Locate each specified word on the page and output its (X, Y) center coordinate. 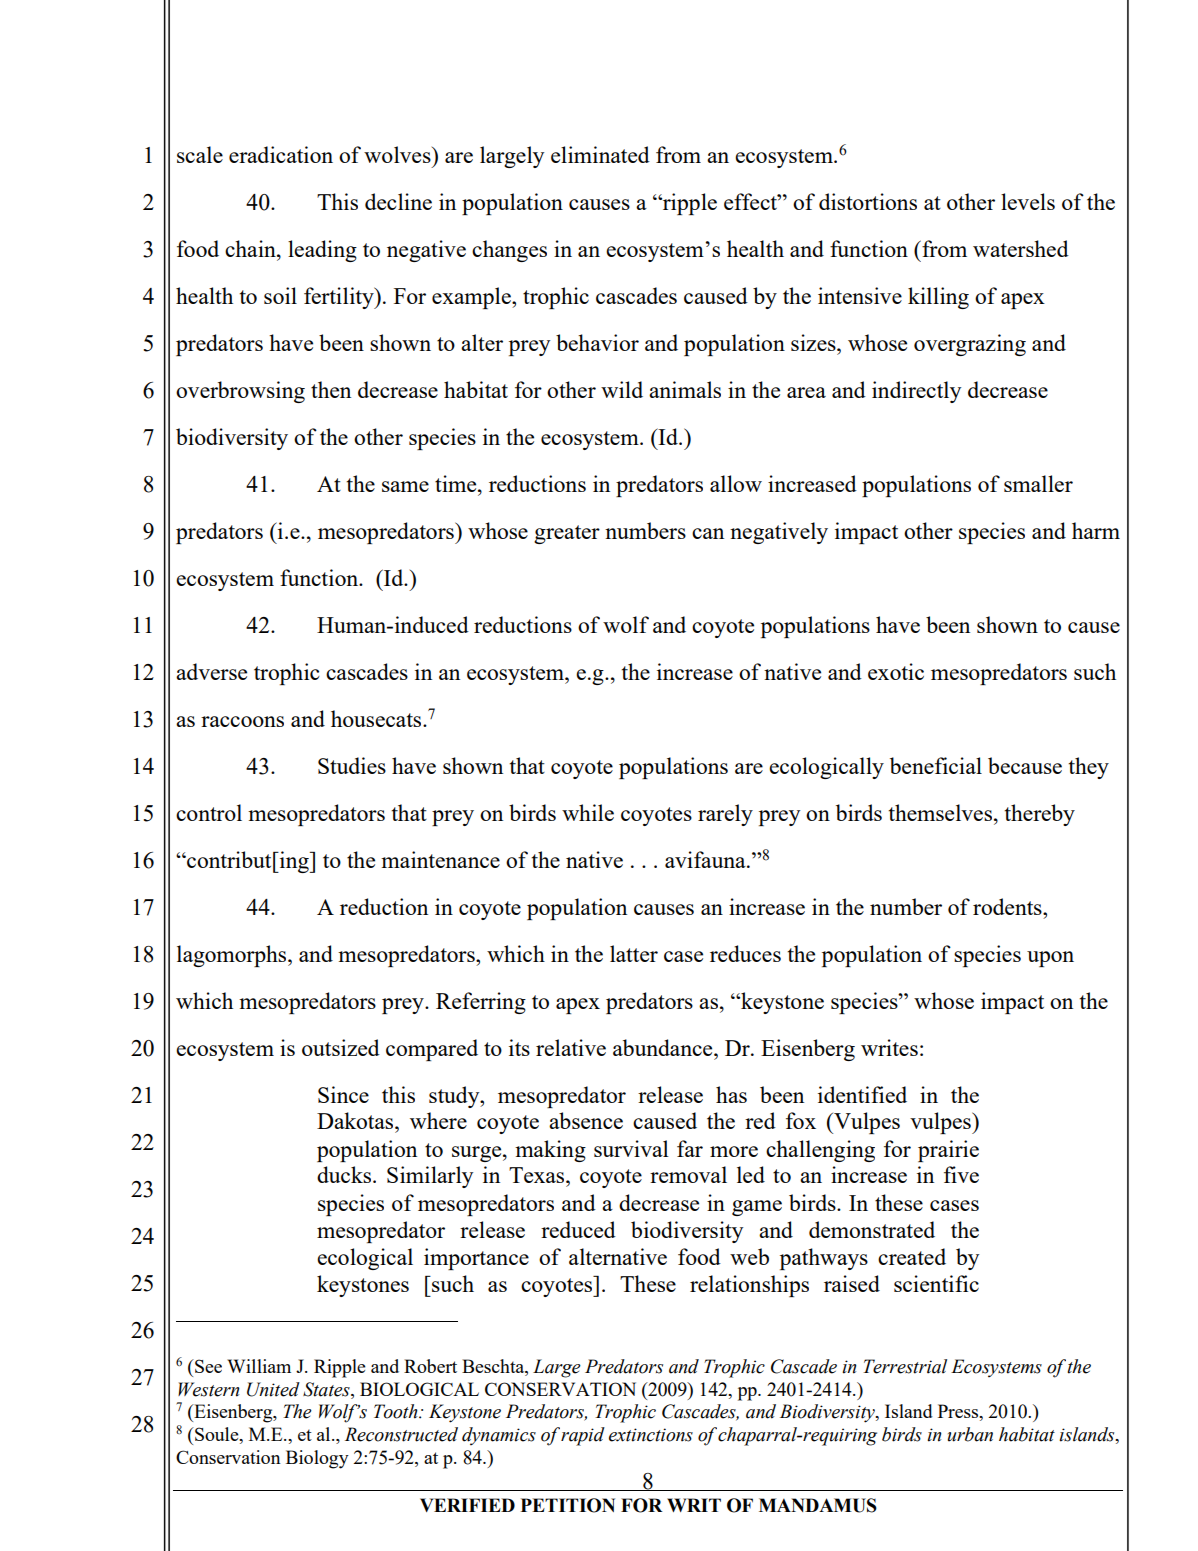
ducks (345, 1174)
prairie (948, 1151)
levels (1028, 201)
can (708, 533)
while (588, 812)
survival (631, 1148)
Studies (352, 765)
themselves (941, 812)
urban (970, 1434)
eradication (281, 154)
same (405, 486)
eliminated (600, 154)
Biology (317, 1459)
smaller (1038, 483)
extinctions (651, 1435)
